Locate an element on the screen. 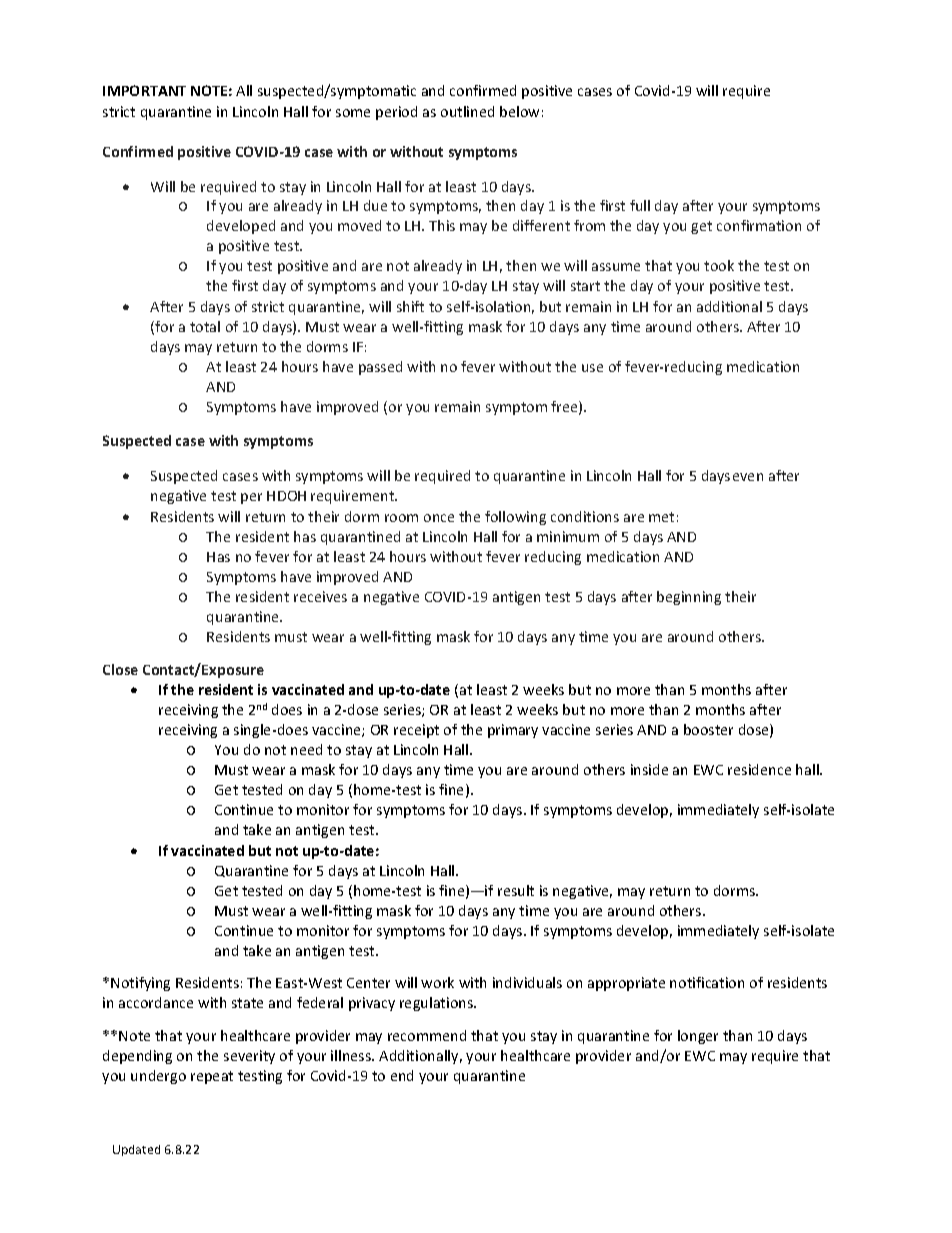 Image resolution: width=952 pixels, height=1233 pixels. receipt is located at coordinates (416, 731).
